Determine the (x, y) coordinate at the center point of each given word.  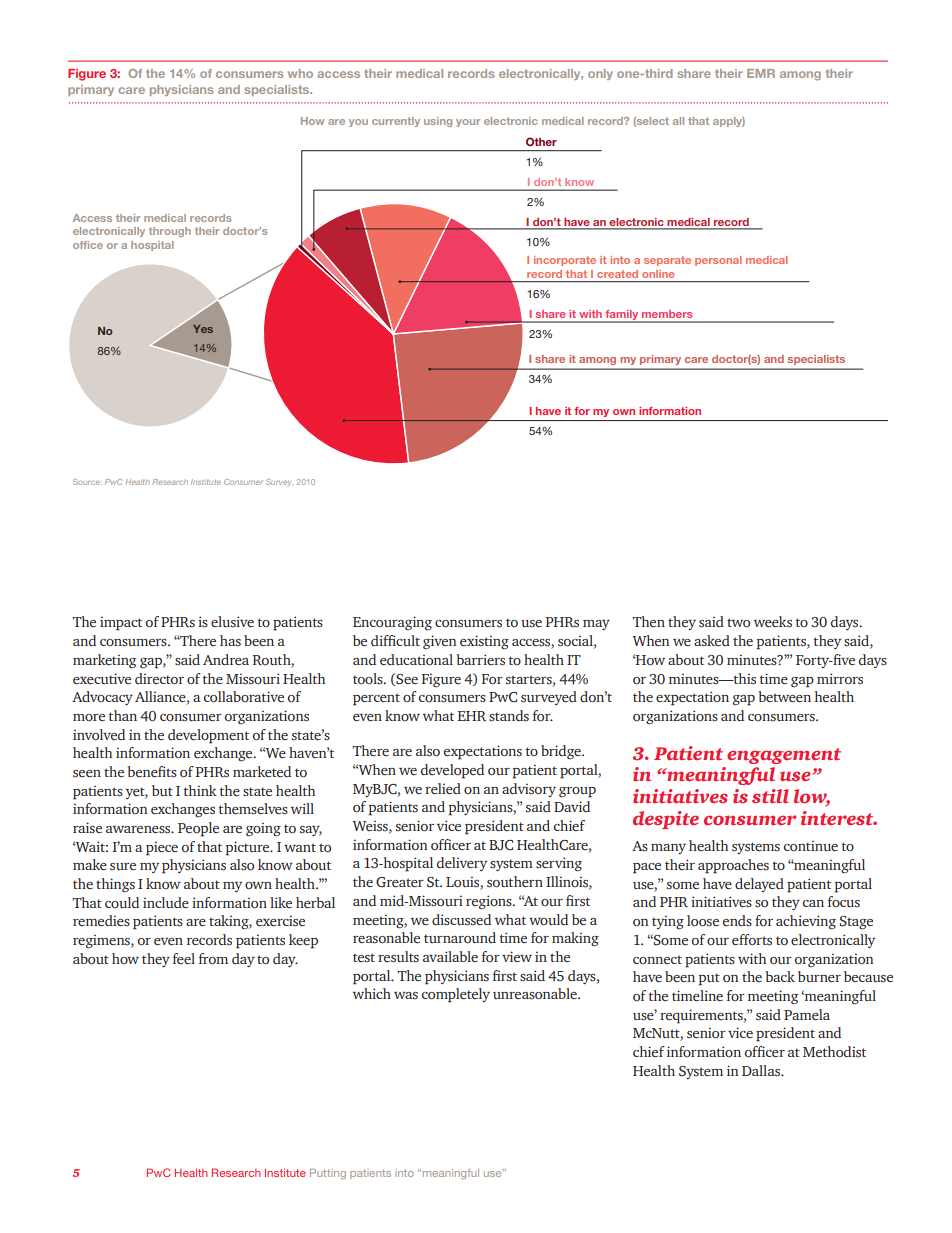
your (468, 123)
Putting (328, 1174)
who (300, 73)
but (162, 790)
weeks (773, 622)
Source (87, 482)
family (622, 316)
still (770, 796)
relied (443, 789)
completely (456, 995)
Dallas (762, 1071)
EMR (761, 73)
